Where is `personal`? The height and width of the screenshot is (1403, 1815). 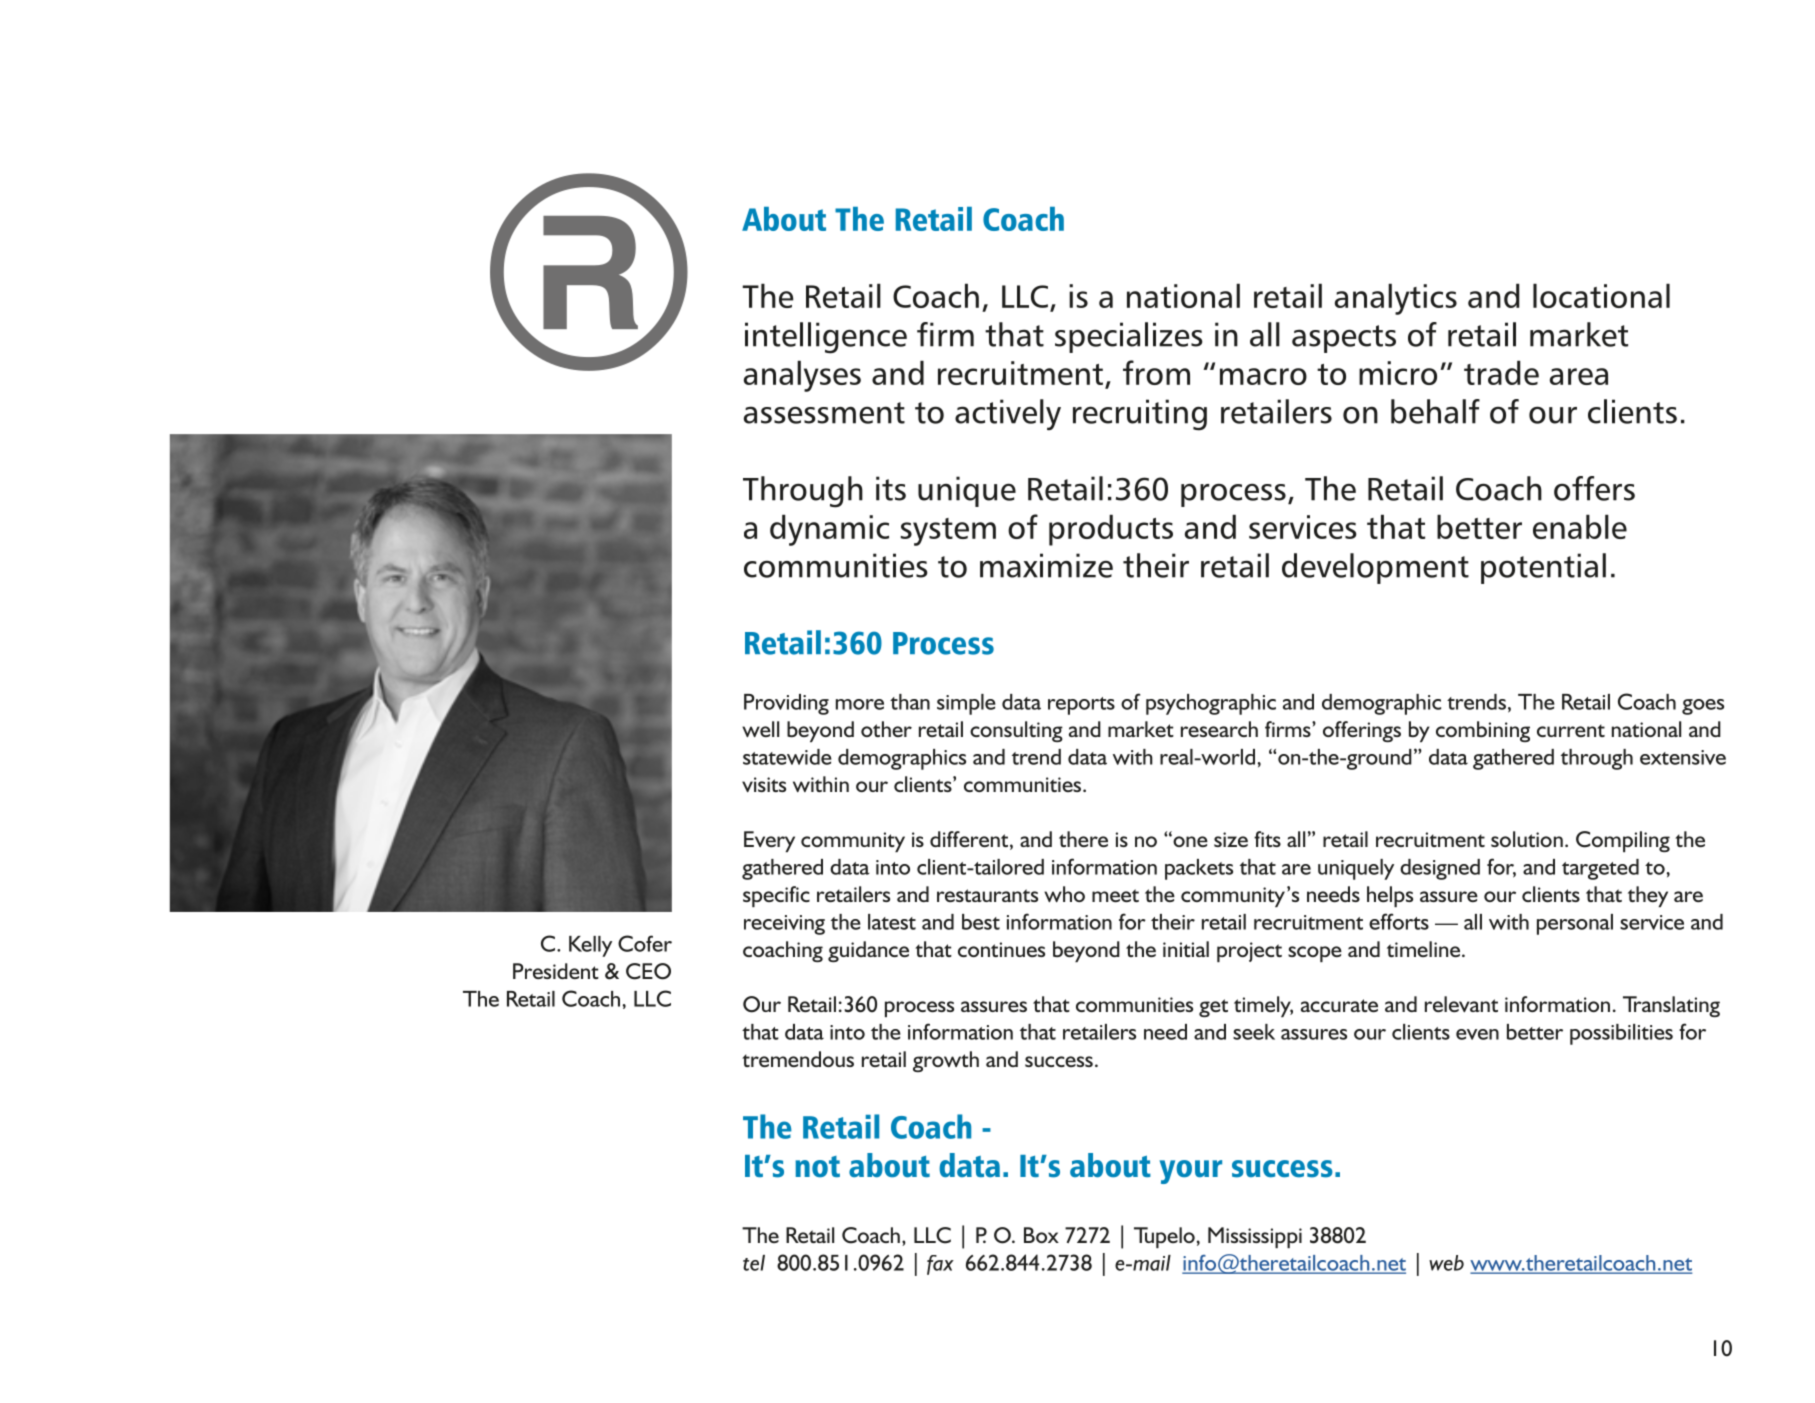 personal is located at coordinates (1575, 924).
